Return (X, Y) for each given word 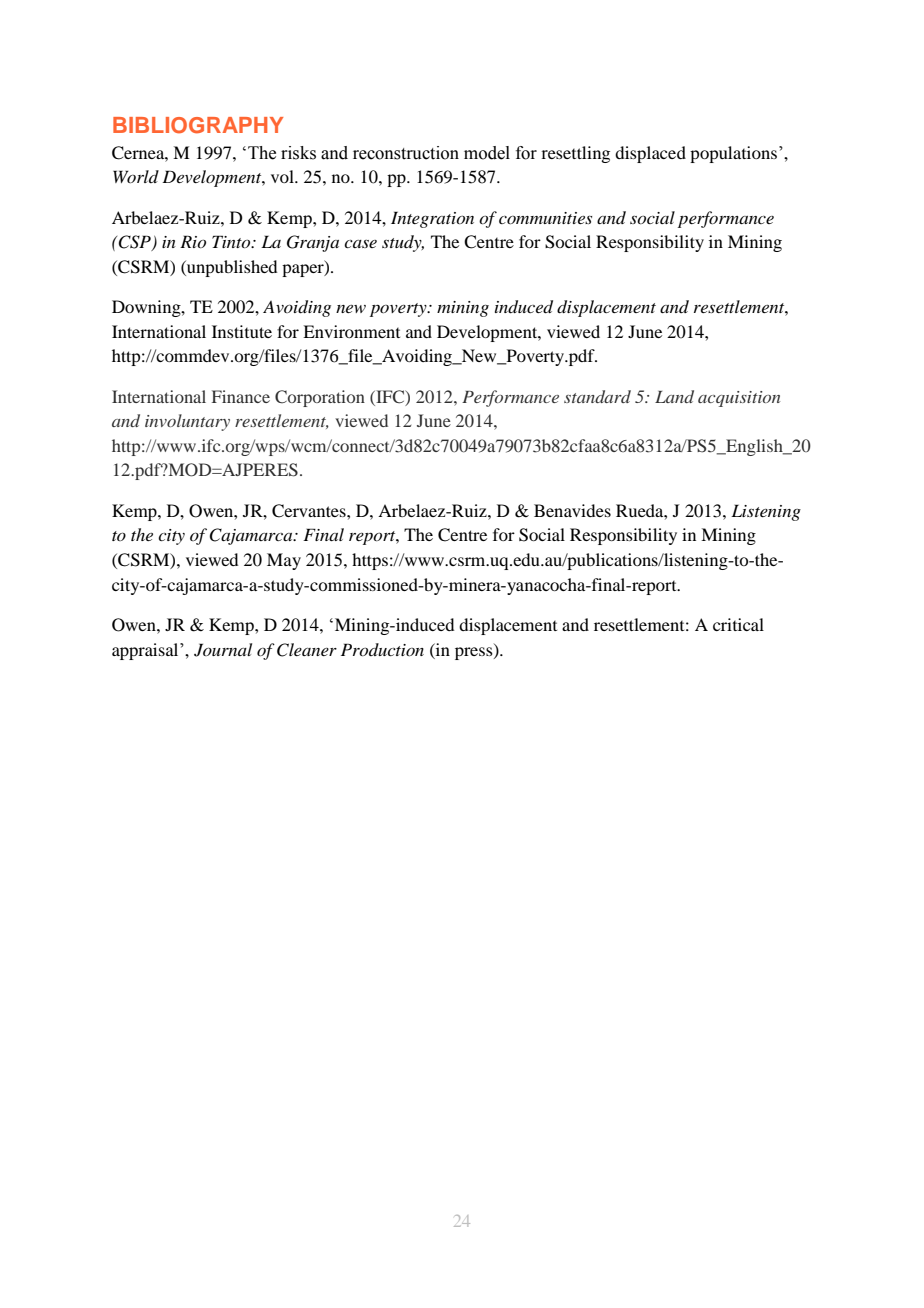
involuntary (187, 422)
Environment (351, 331)
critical (738, 624)
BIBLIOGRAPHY (198, 125)
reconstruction (406, 153)
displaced (650, 154)
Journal (223, 650)
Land (674, 396)
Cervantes (310, 511)
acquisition (739, 399)
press (475, 653)
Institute (242, 331)
